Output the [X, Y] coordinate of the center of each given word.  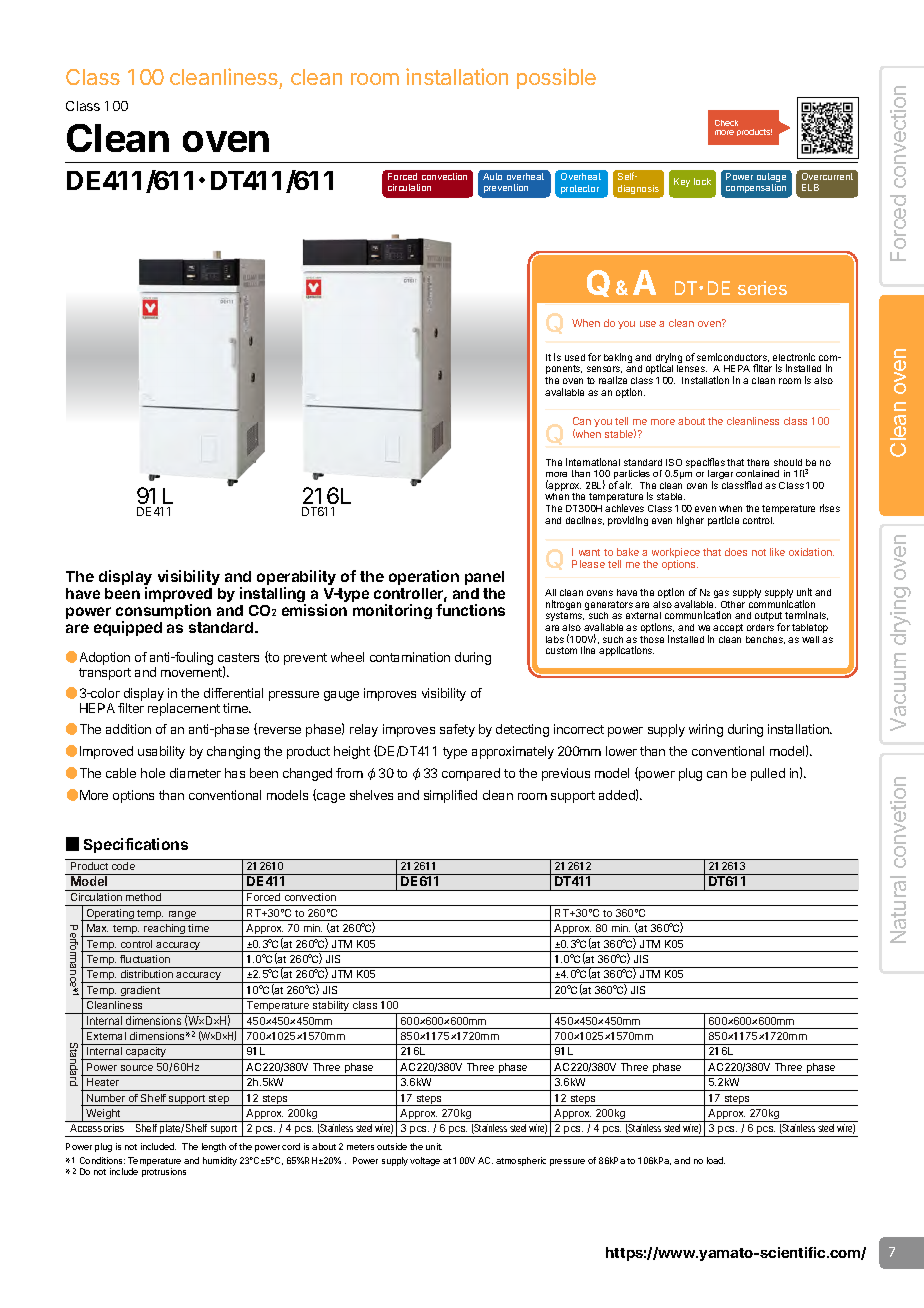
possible [556, 78]
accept [728, 628]
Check [726, 123]
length [214, 1147]
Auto [492, 176]
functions [470, 610]
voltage [425, 1161]
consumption [163, 613]
